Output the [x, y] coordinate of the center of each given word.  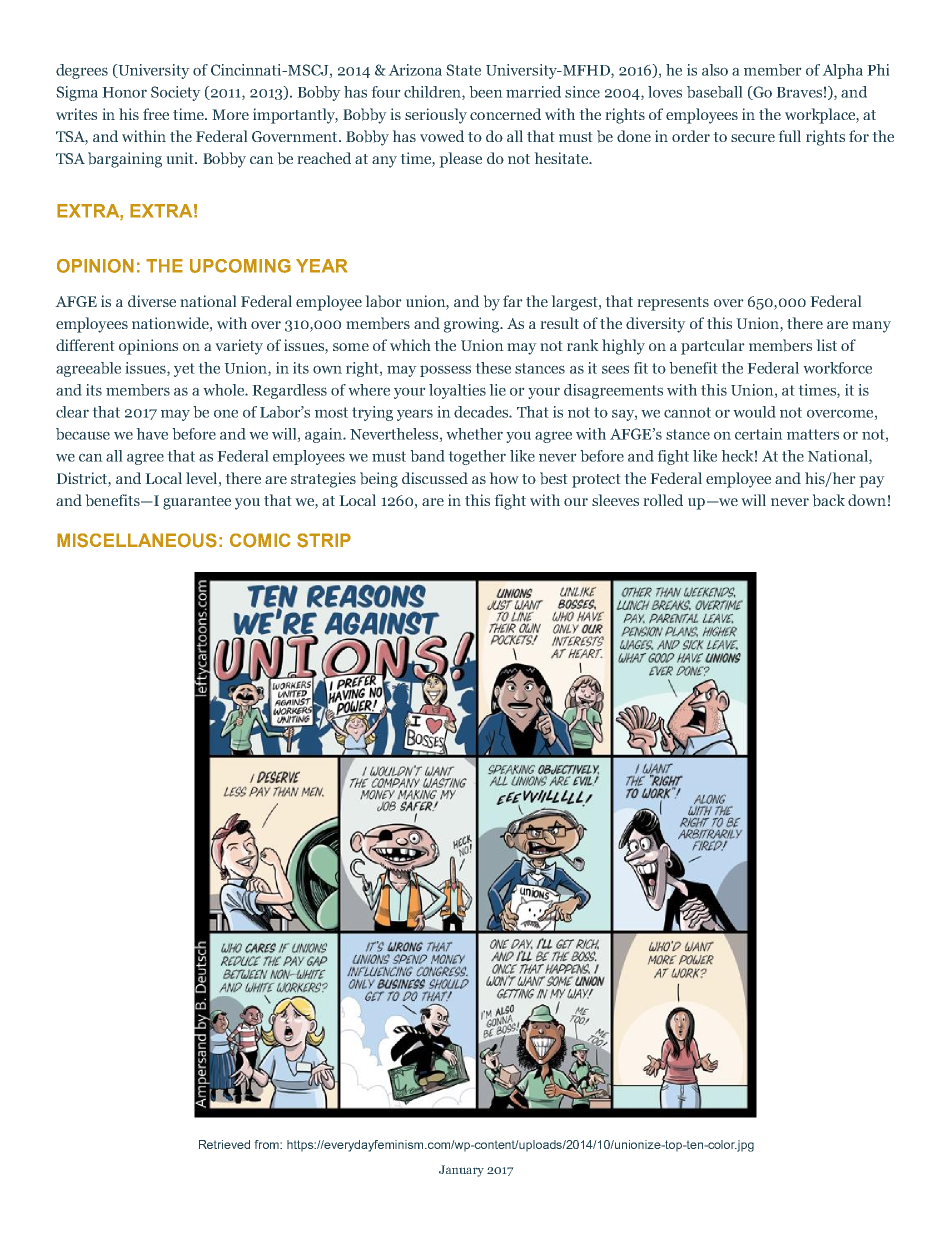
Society [176, 93]
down [867, 500]
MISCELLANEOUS [137, 540]
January [461, 1171]
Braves [799, 92]
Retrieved [224, 1144]
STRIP [324, 540]
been [486, 92]
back [828, 500]
